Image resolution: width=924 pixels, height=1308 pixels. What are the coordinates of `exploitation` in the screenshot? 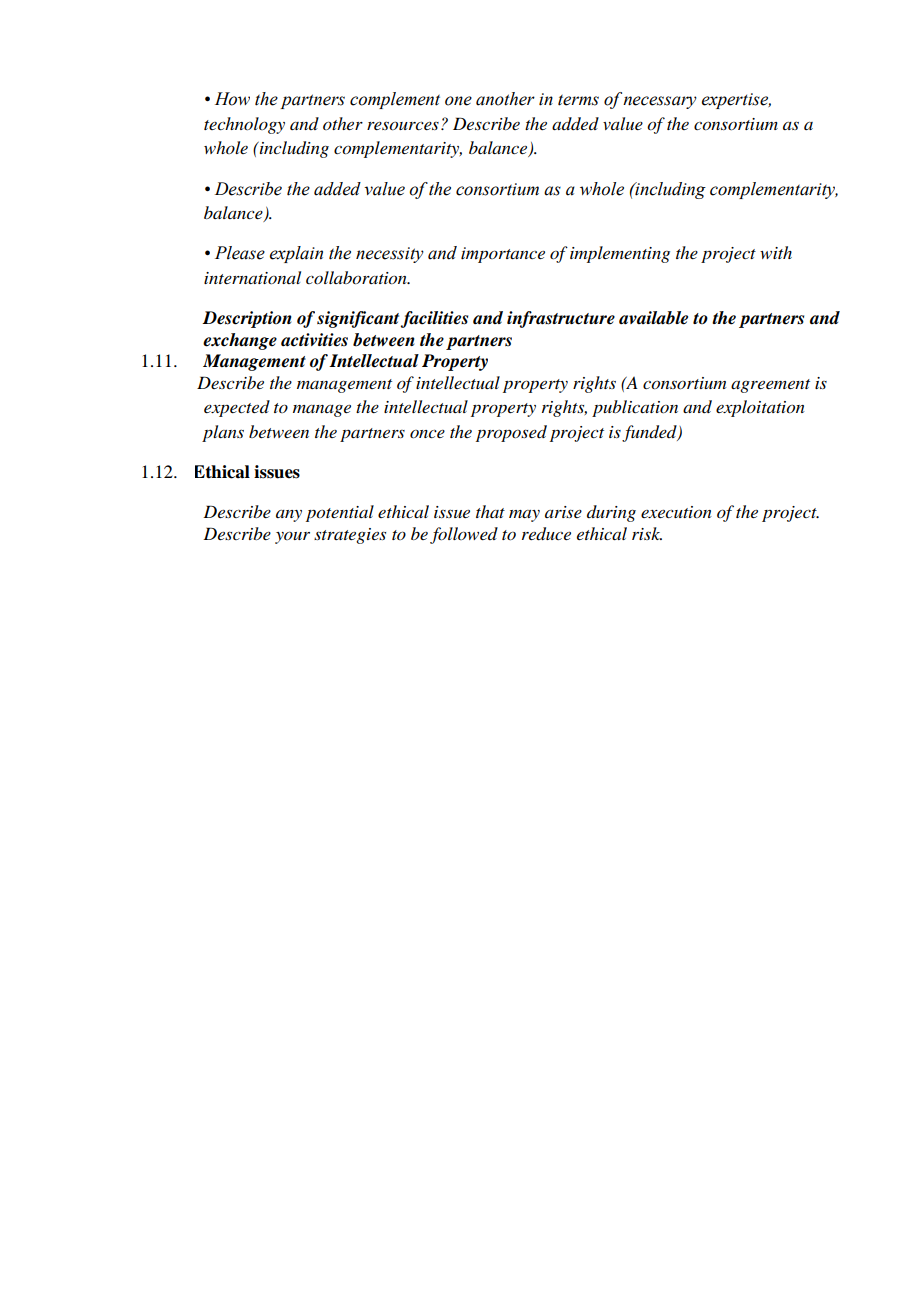 It's located at (760, 408).
